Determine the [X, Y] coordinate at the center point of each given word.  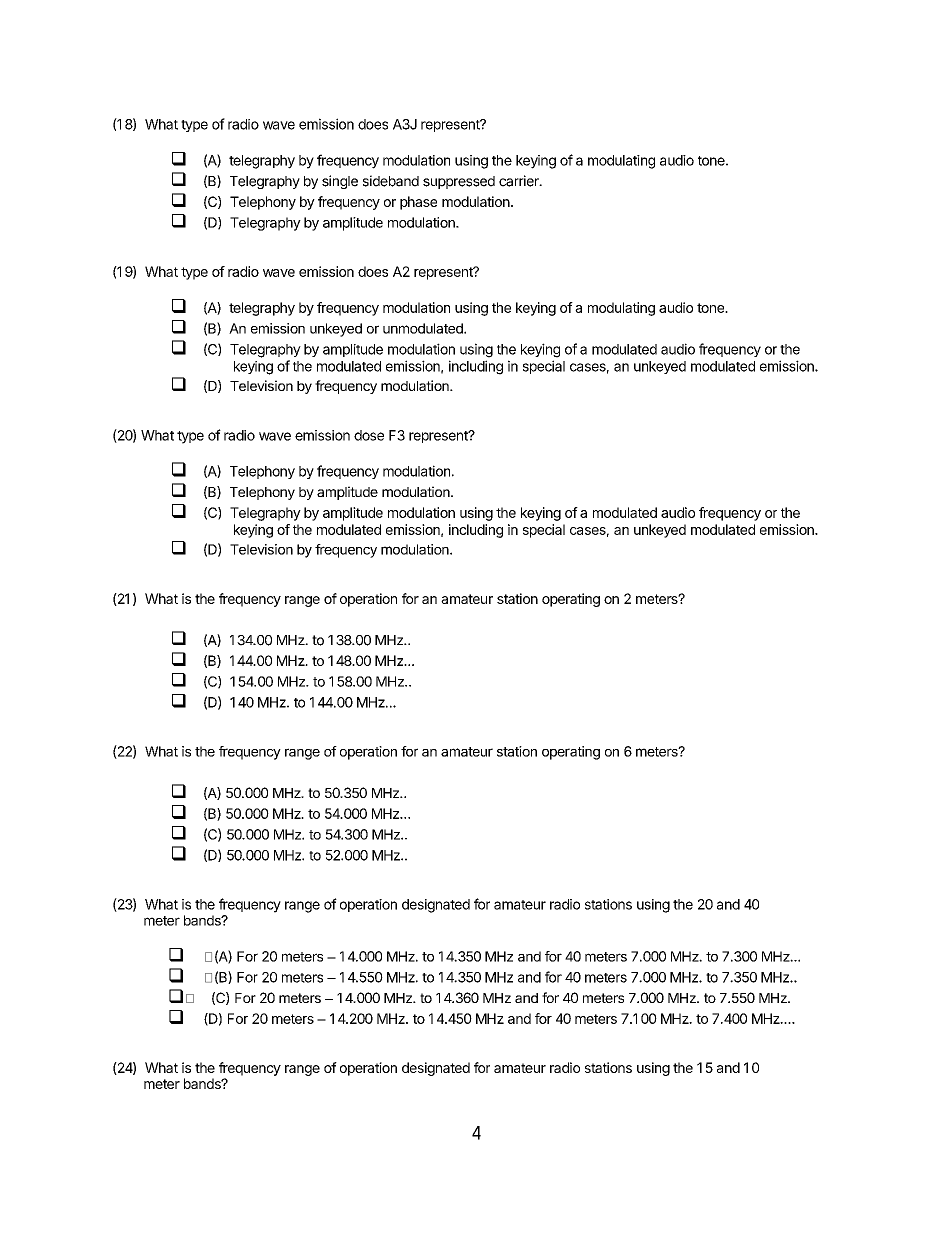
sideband [391, 181]
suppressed [459, 182]
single [340, 182]
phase [418, 203]
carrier [520, 181]
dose [369, 435]
